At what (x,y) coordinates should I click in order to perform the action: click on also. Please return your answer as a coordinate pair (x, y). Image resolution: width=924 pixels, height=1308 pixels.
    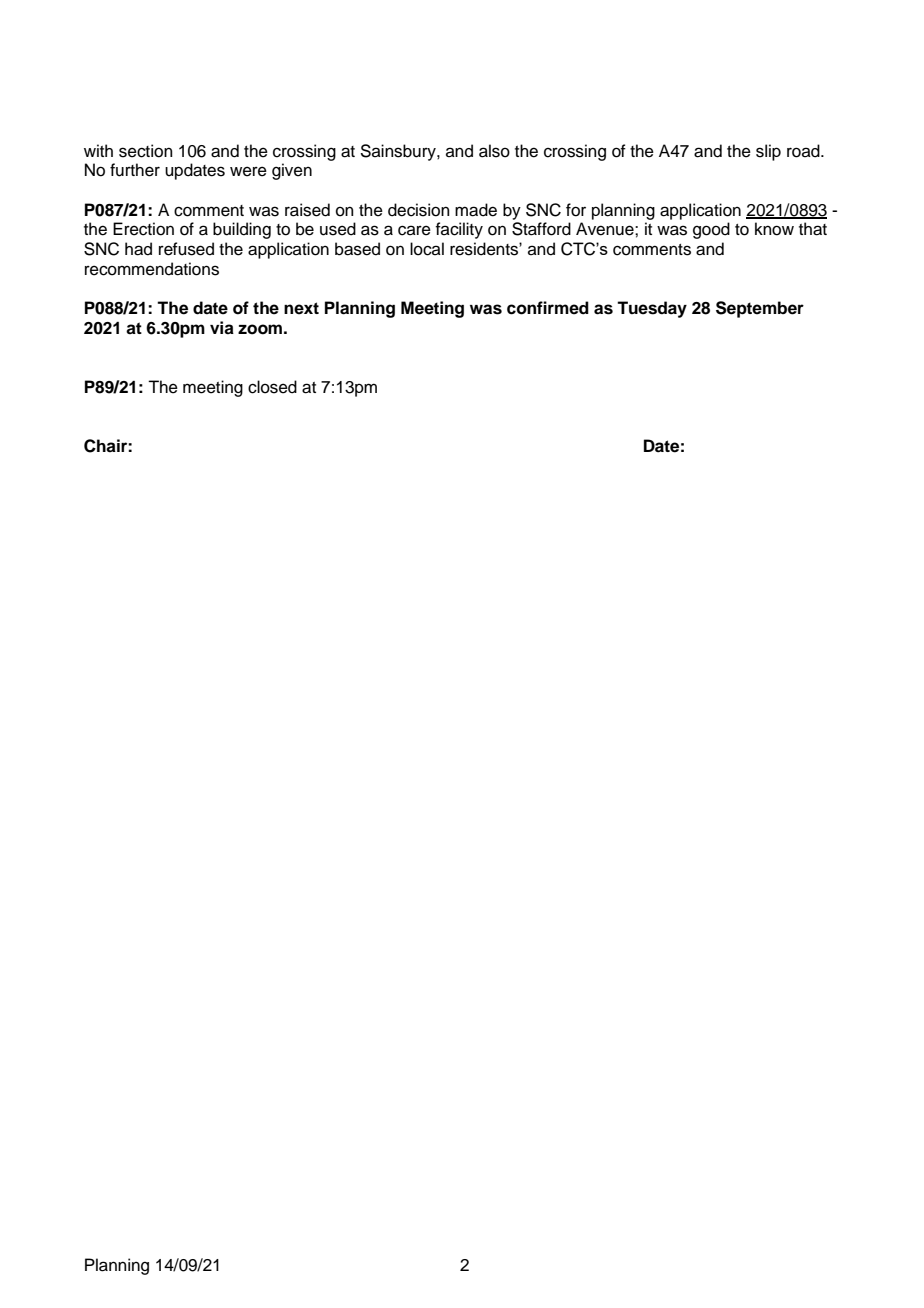
    Looking at the image, I should click on (494, 151).
